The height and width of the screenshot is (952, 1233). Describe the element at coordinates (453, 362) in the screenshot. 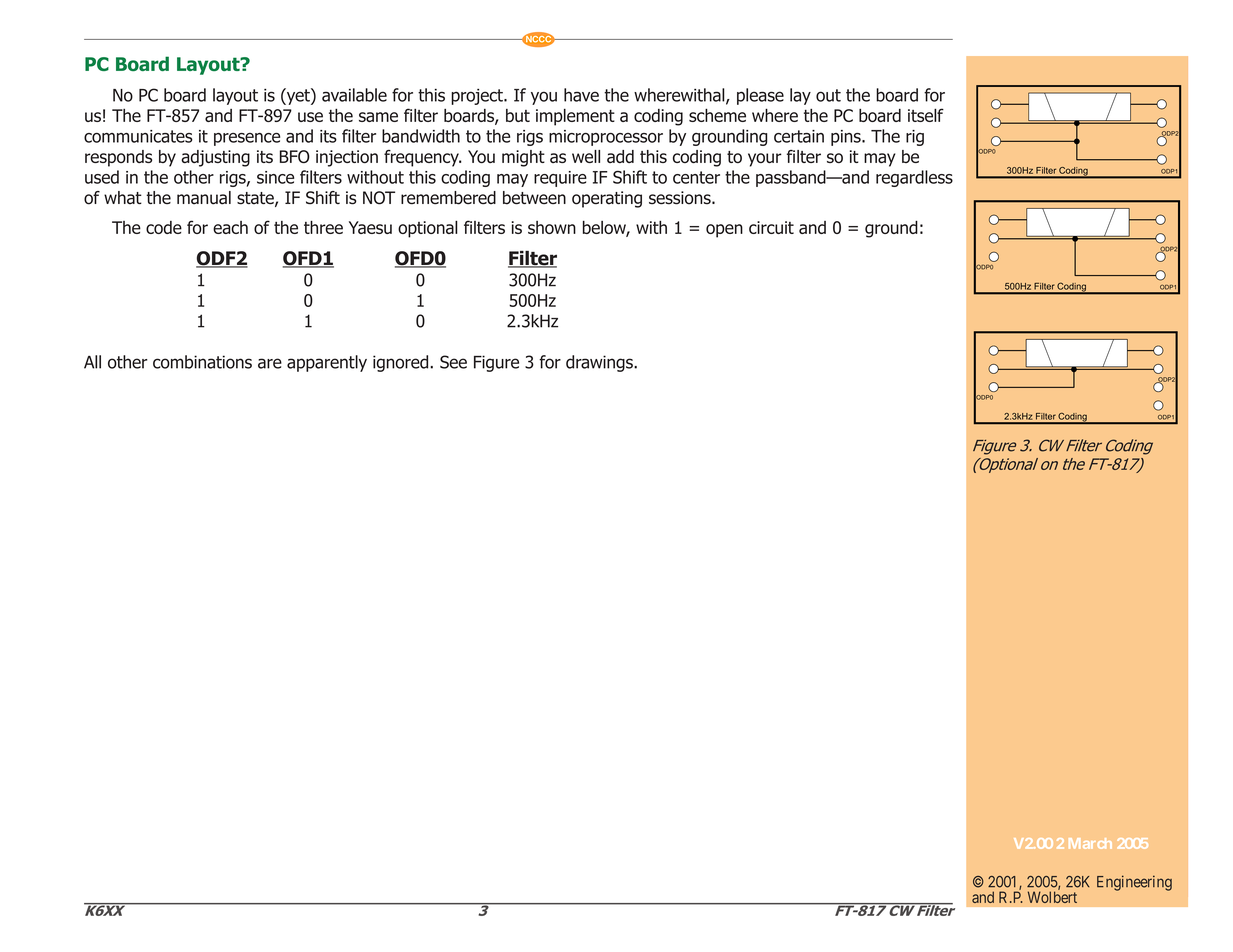

I see `See` at that location.
